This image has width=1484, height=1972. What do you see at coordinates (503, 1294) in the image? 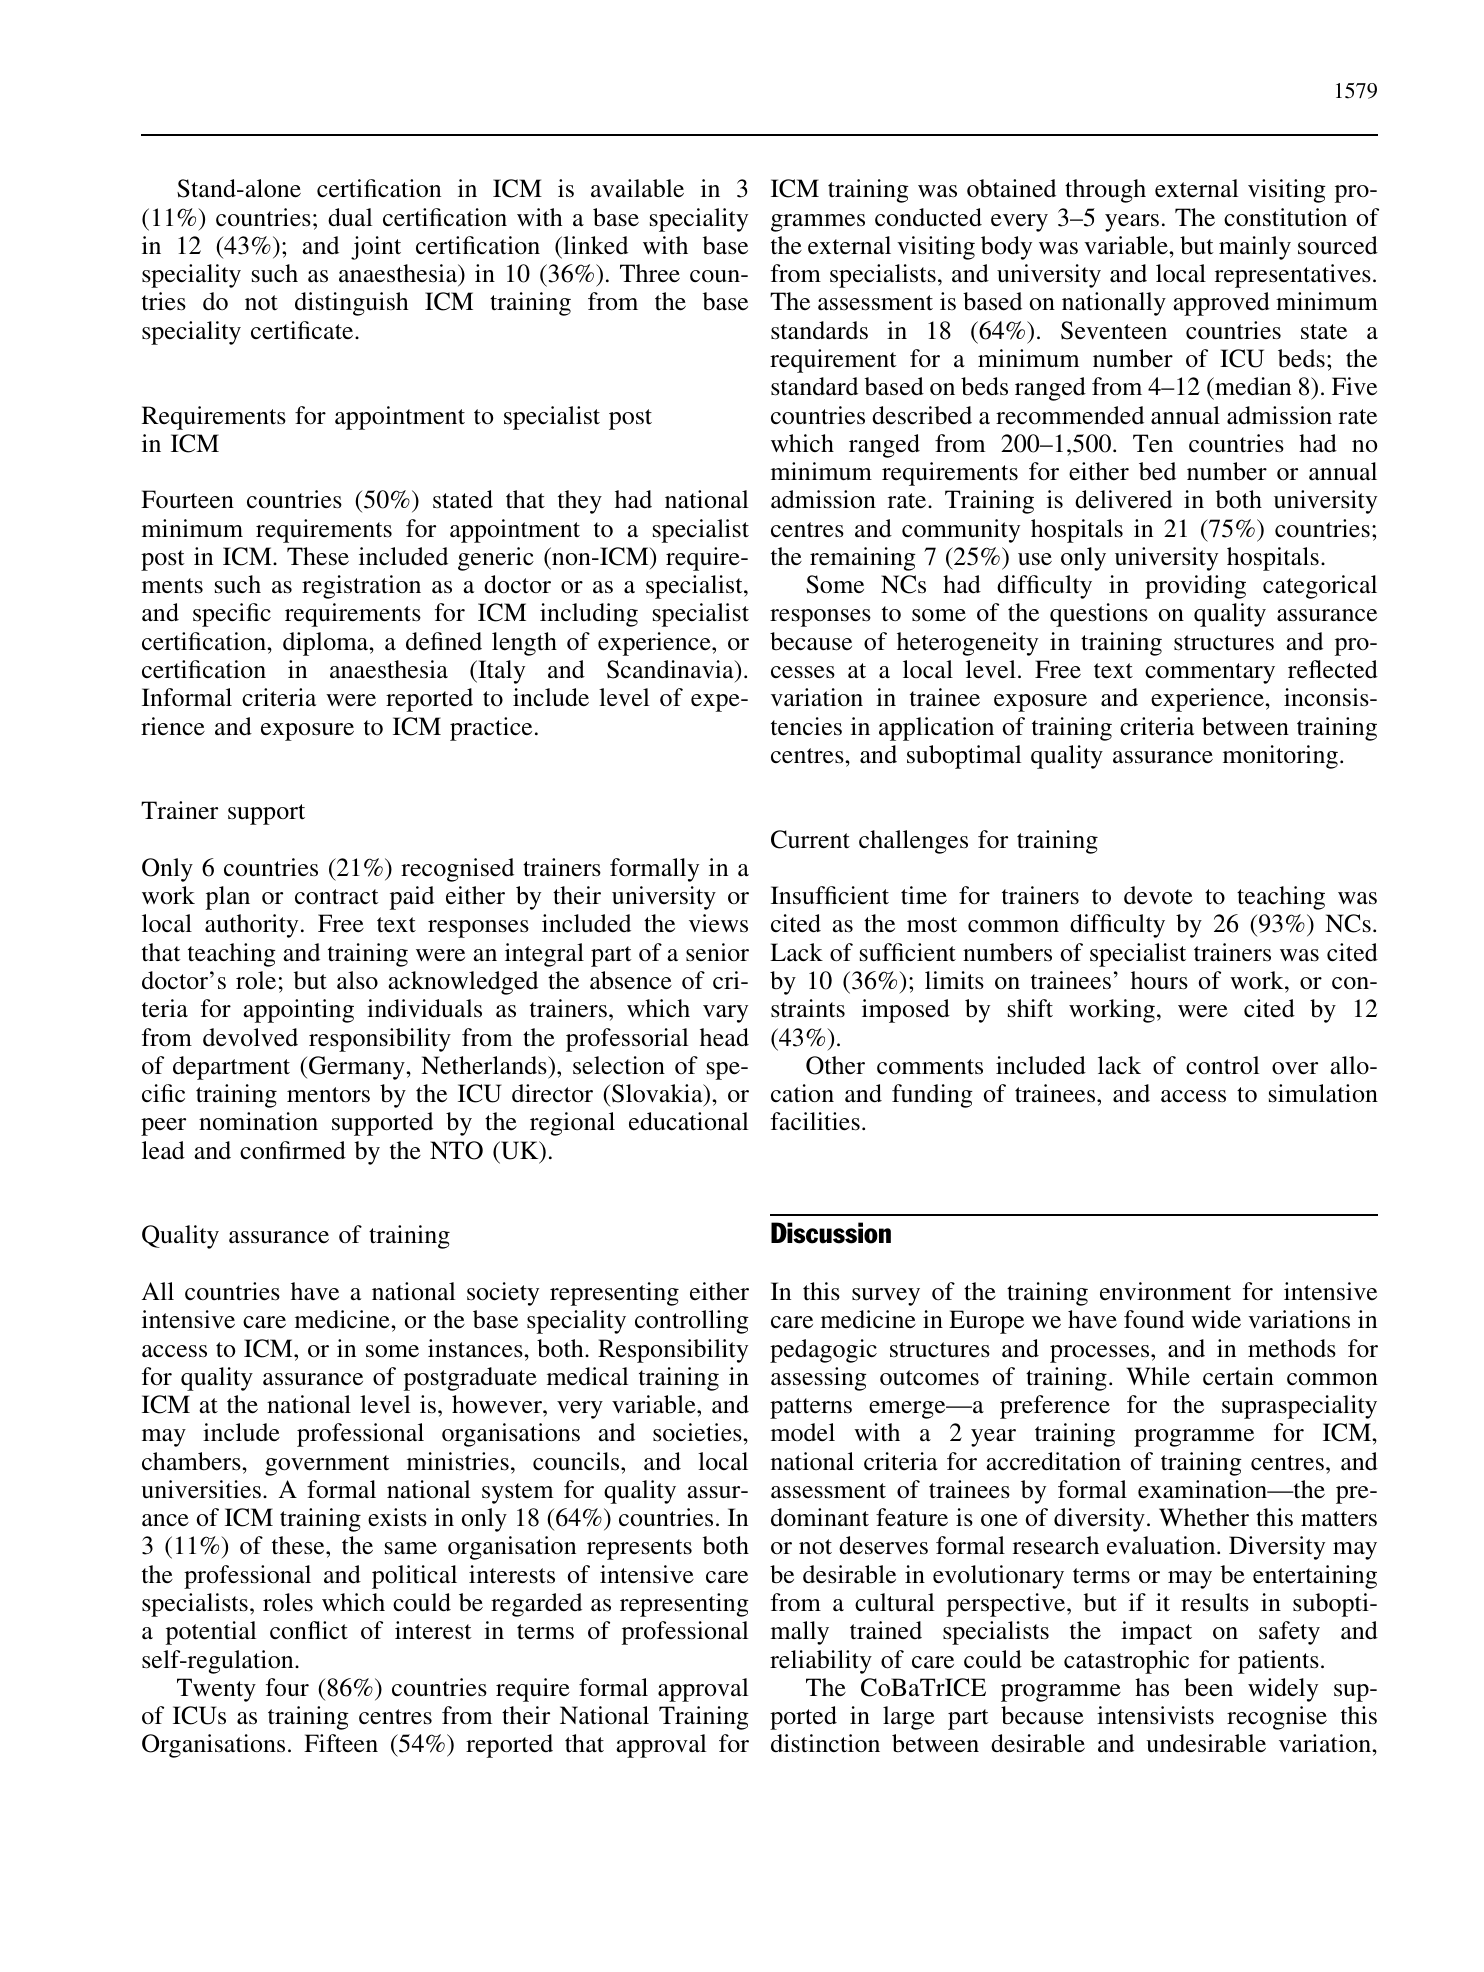
I see `society` at bounding box center [503, 1294].
